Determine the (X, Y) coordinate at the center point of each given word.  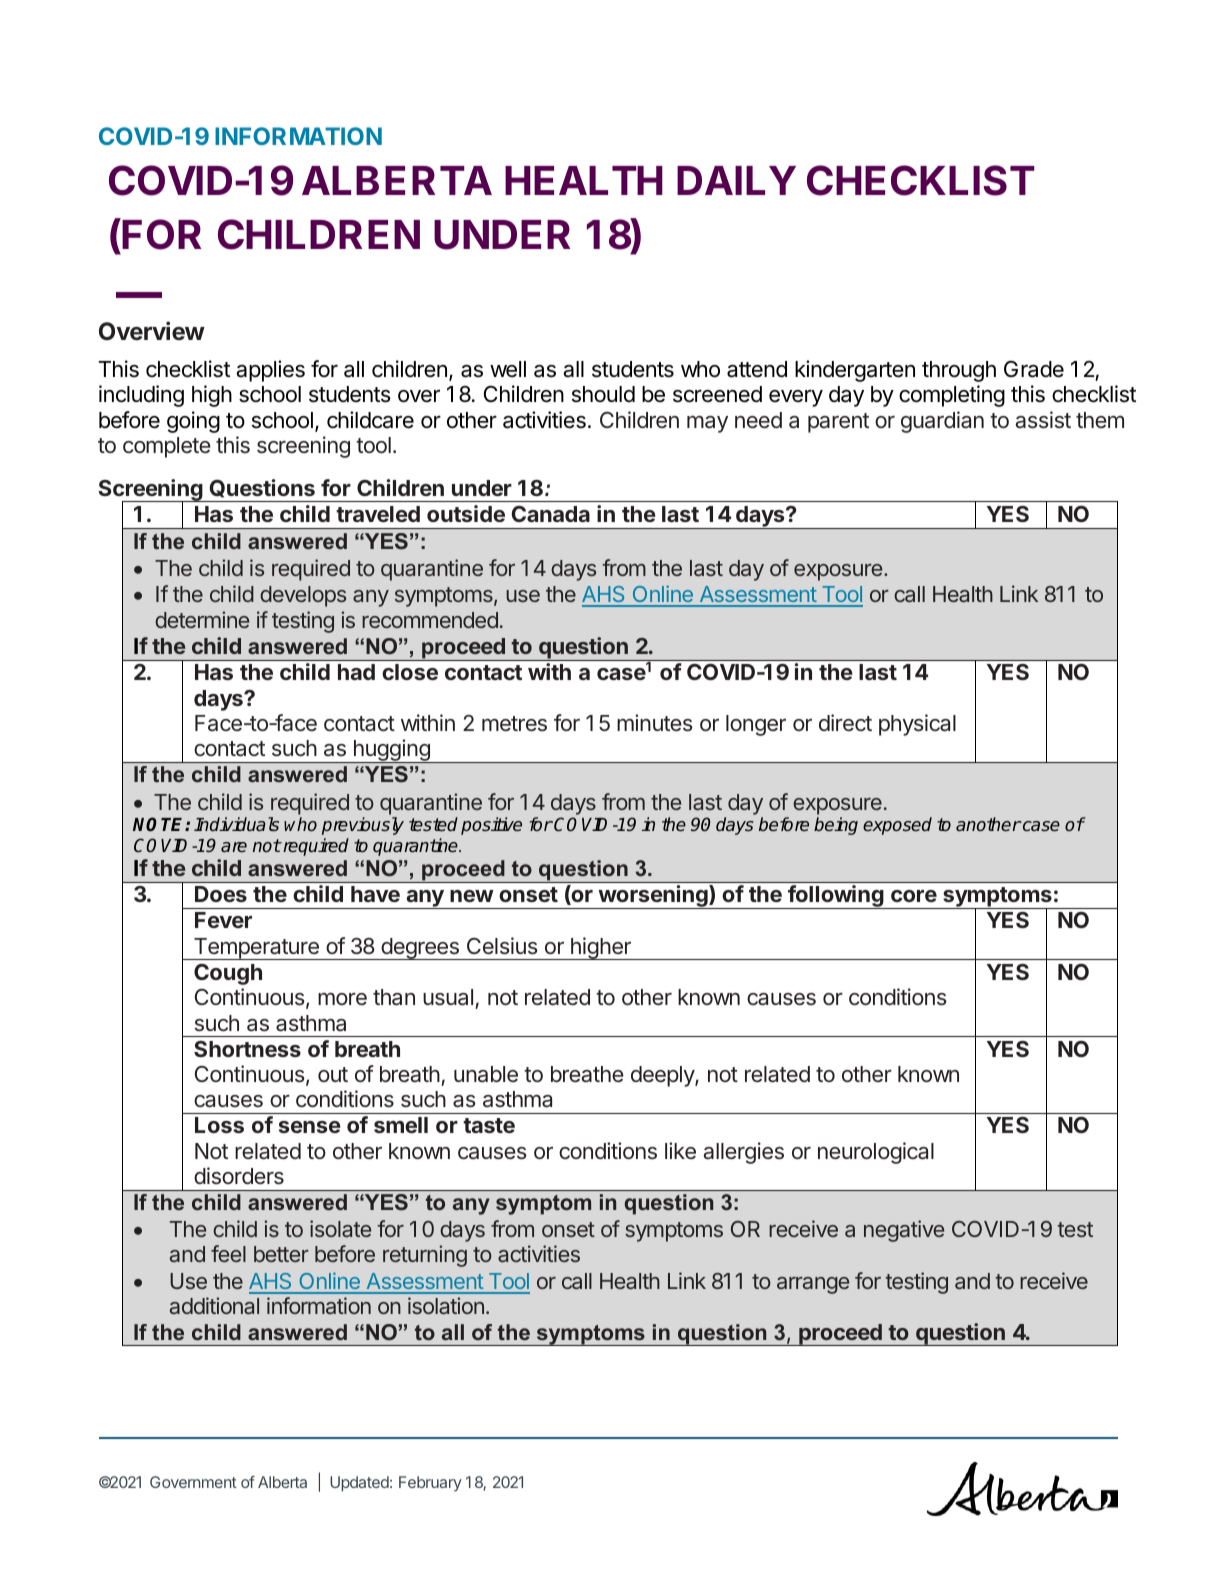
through (959, 371)
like (680, 1150)
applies (270, 371)
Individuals (236, 824)
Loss (219, 1125)
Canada (551, 514)
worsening (653, 897)
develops (303, 596)
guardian (942, 422)
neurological (876, 1153)
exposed (897, 826)
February (430, 1484)
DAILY (736, 180)
